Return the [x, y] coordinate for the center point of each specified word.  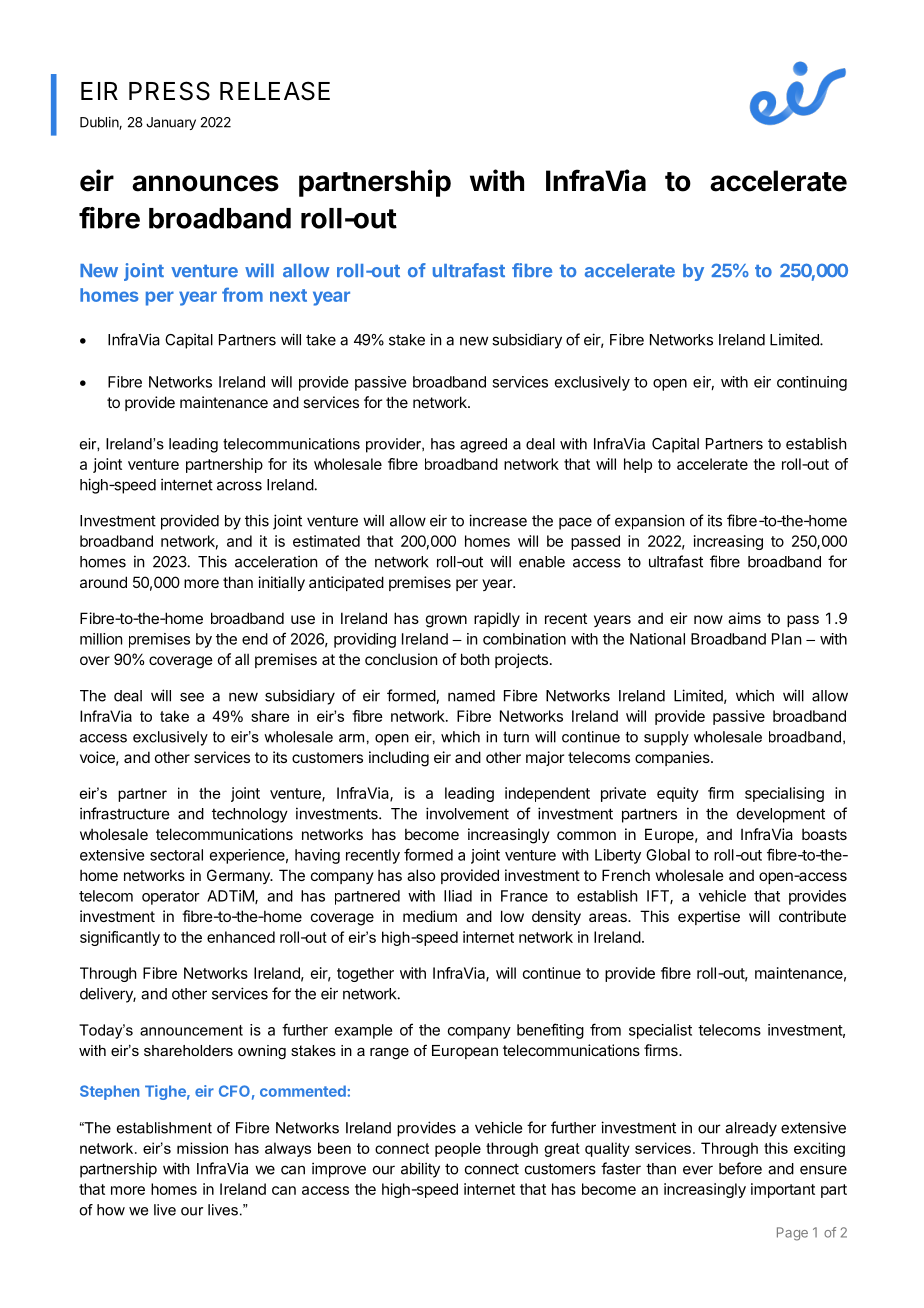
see [192, 697]
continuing [812, 383]
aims [744, 618]
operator [171, 898]
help [638, 465]
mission [202, 1148]
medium [430, 916]
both [475, 659]
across [239, 486]
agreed [483, 445]
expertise [709, 917]
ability [420, 1170]
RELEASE [275, 91]
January [171, 123]
